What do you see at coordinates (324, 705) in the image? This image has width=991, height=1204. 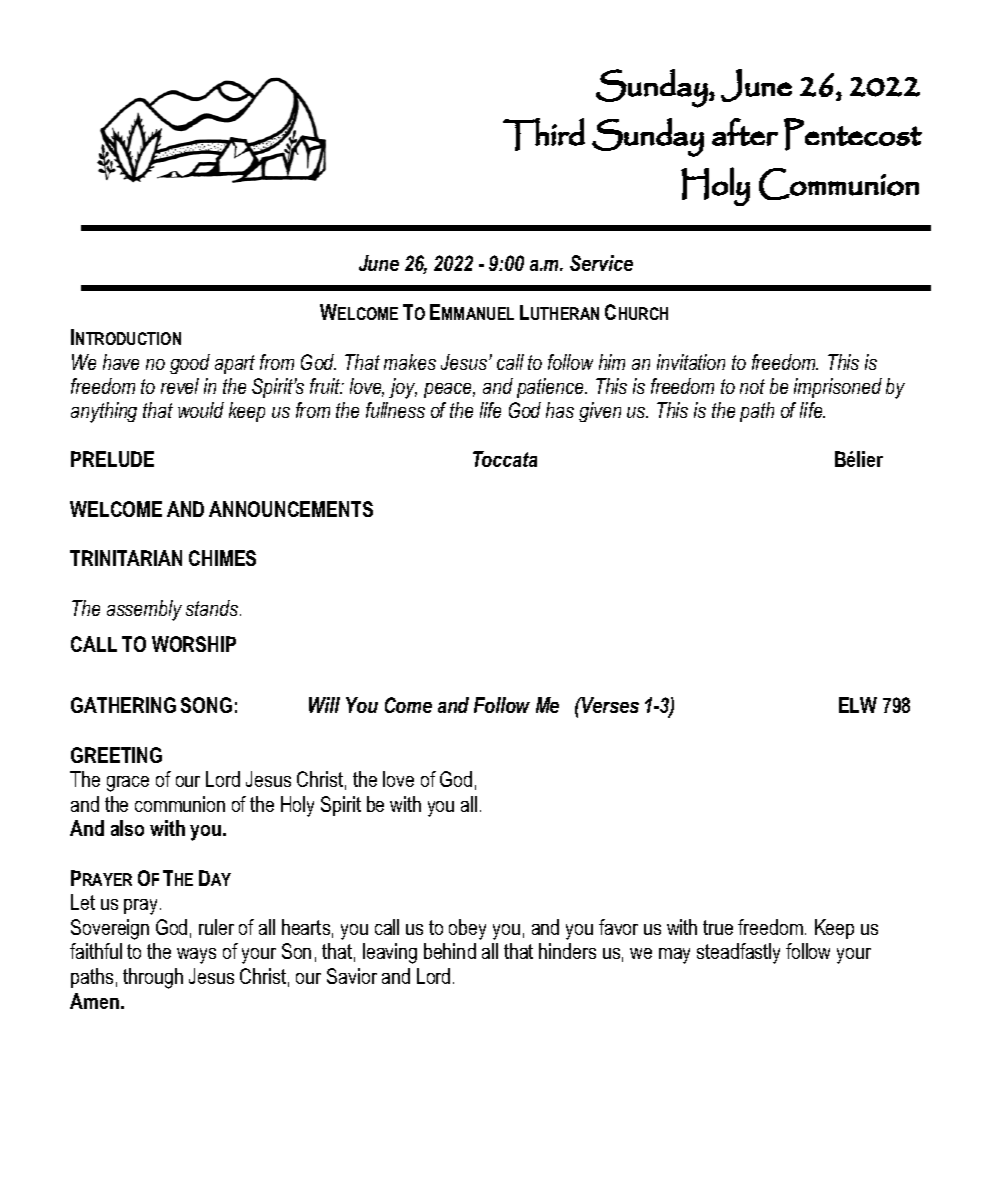 I see `Will` at bounding box center [324, 705].
